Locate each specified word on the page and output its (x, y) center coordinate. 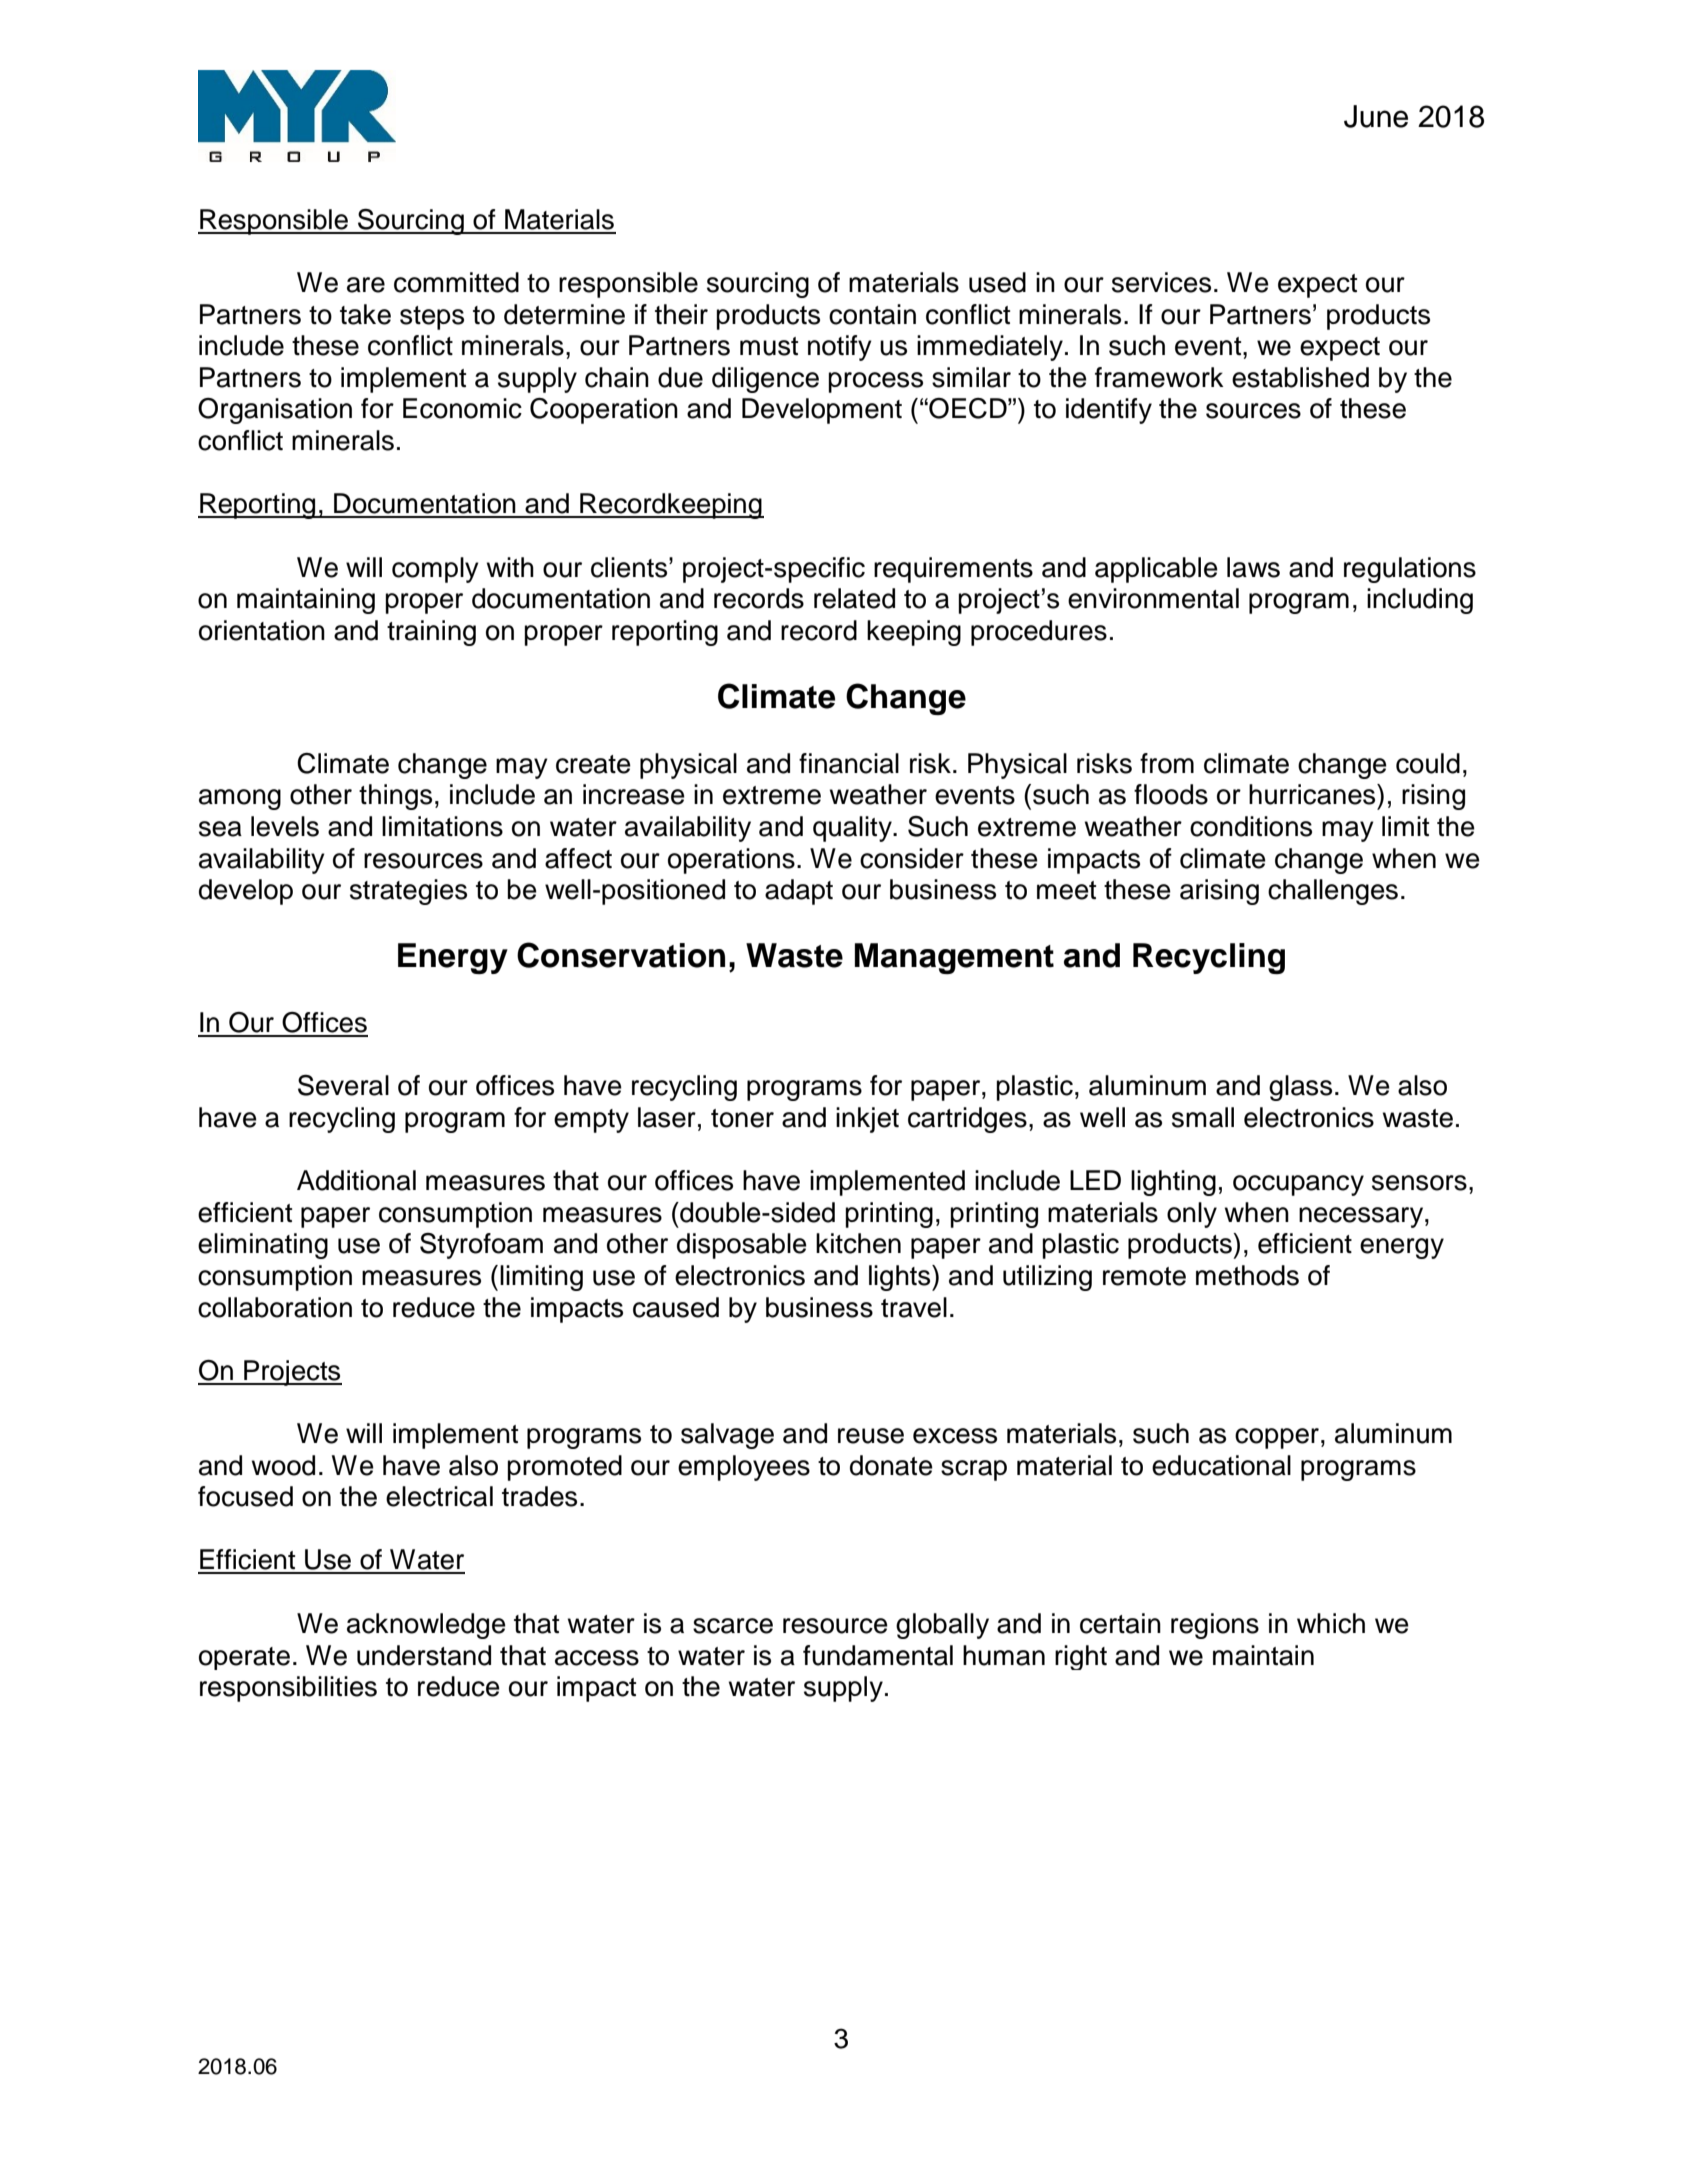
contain (872, 314)
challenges (1333, 892)
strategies (408, 892)
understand (424, 1655)
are (366, 285)
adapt (799, 892)
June (1376, 116)
